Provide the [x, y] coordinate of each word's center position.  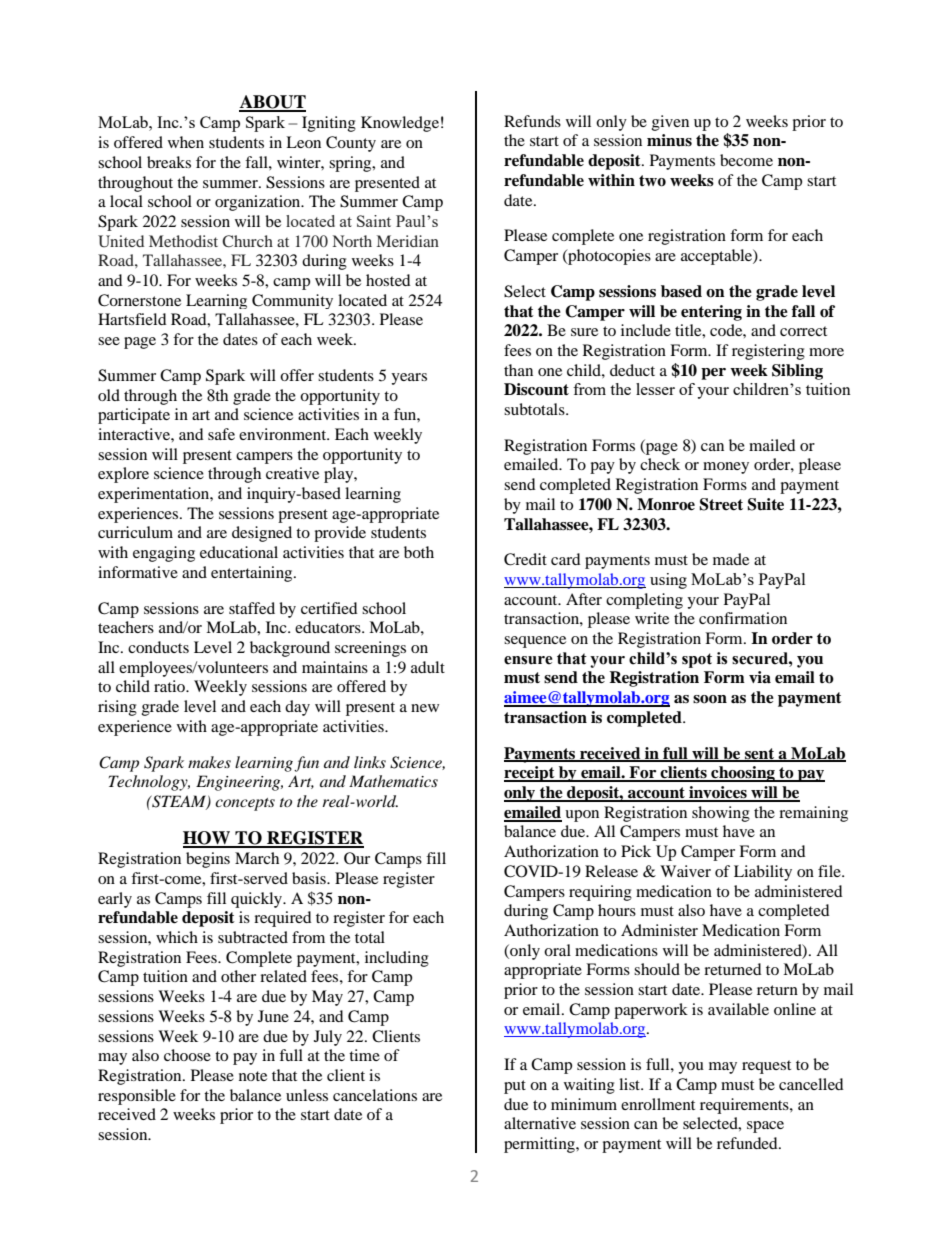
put [515, 1087]
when [186, 142]
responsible [137, 1097]
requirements [745, 1106]
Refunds [532, 121]
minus [669, 140]
